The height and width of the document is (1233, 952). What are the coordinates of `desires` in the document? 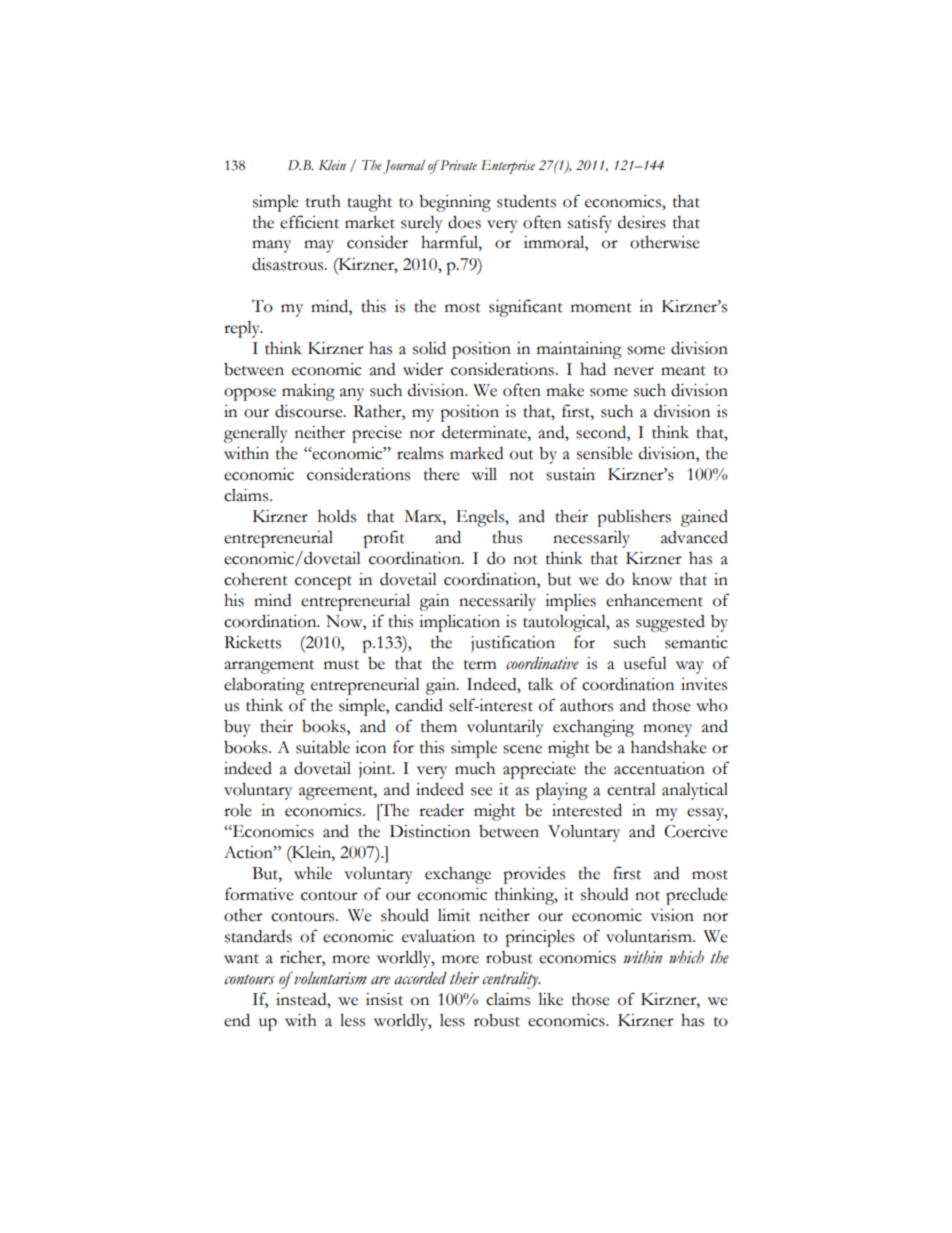 It's located at (642, 222).
